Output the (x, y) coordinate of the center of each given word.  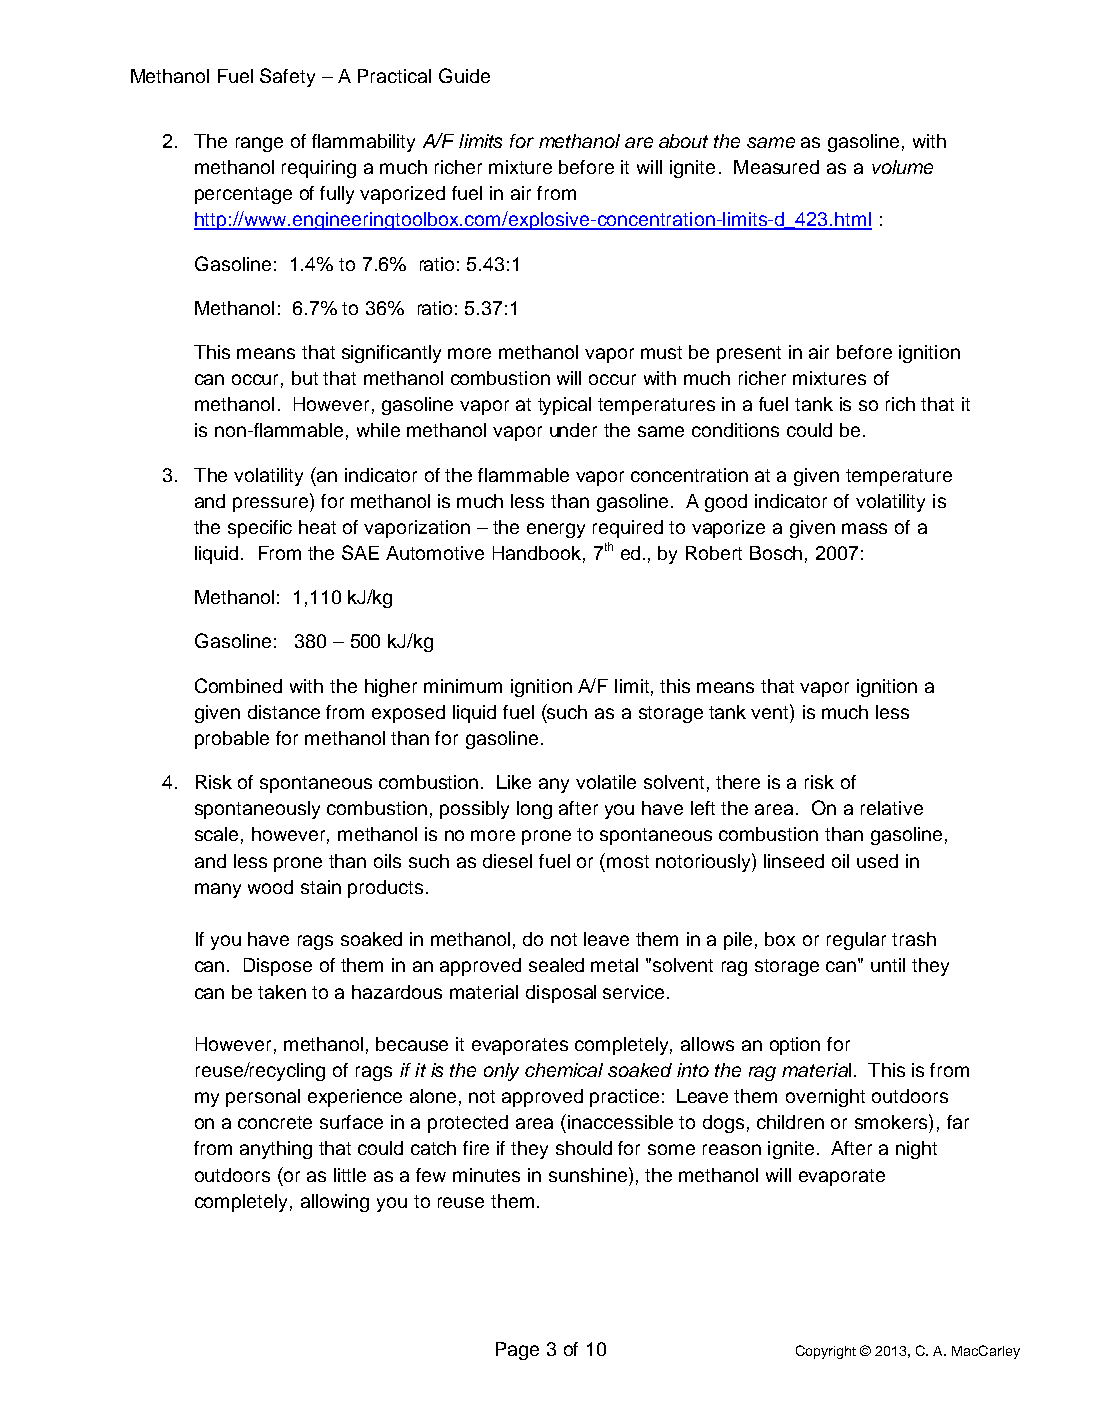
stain (321, 887)
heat (317, 527)
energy (556, 530)
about (683, 141)
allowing (335, 1203)
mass (864, 528)
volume (902, 167)
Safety (287, 77)
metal (614, 965)
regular (856, 941)
